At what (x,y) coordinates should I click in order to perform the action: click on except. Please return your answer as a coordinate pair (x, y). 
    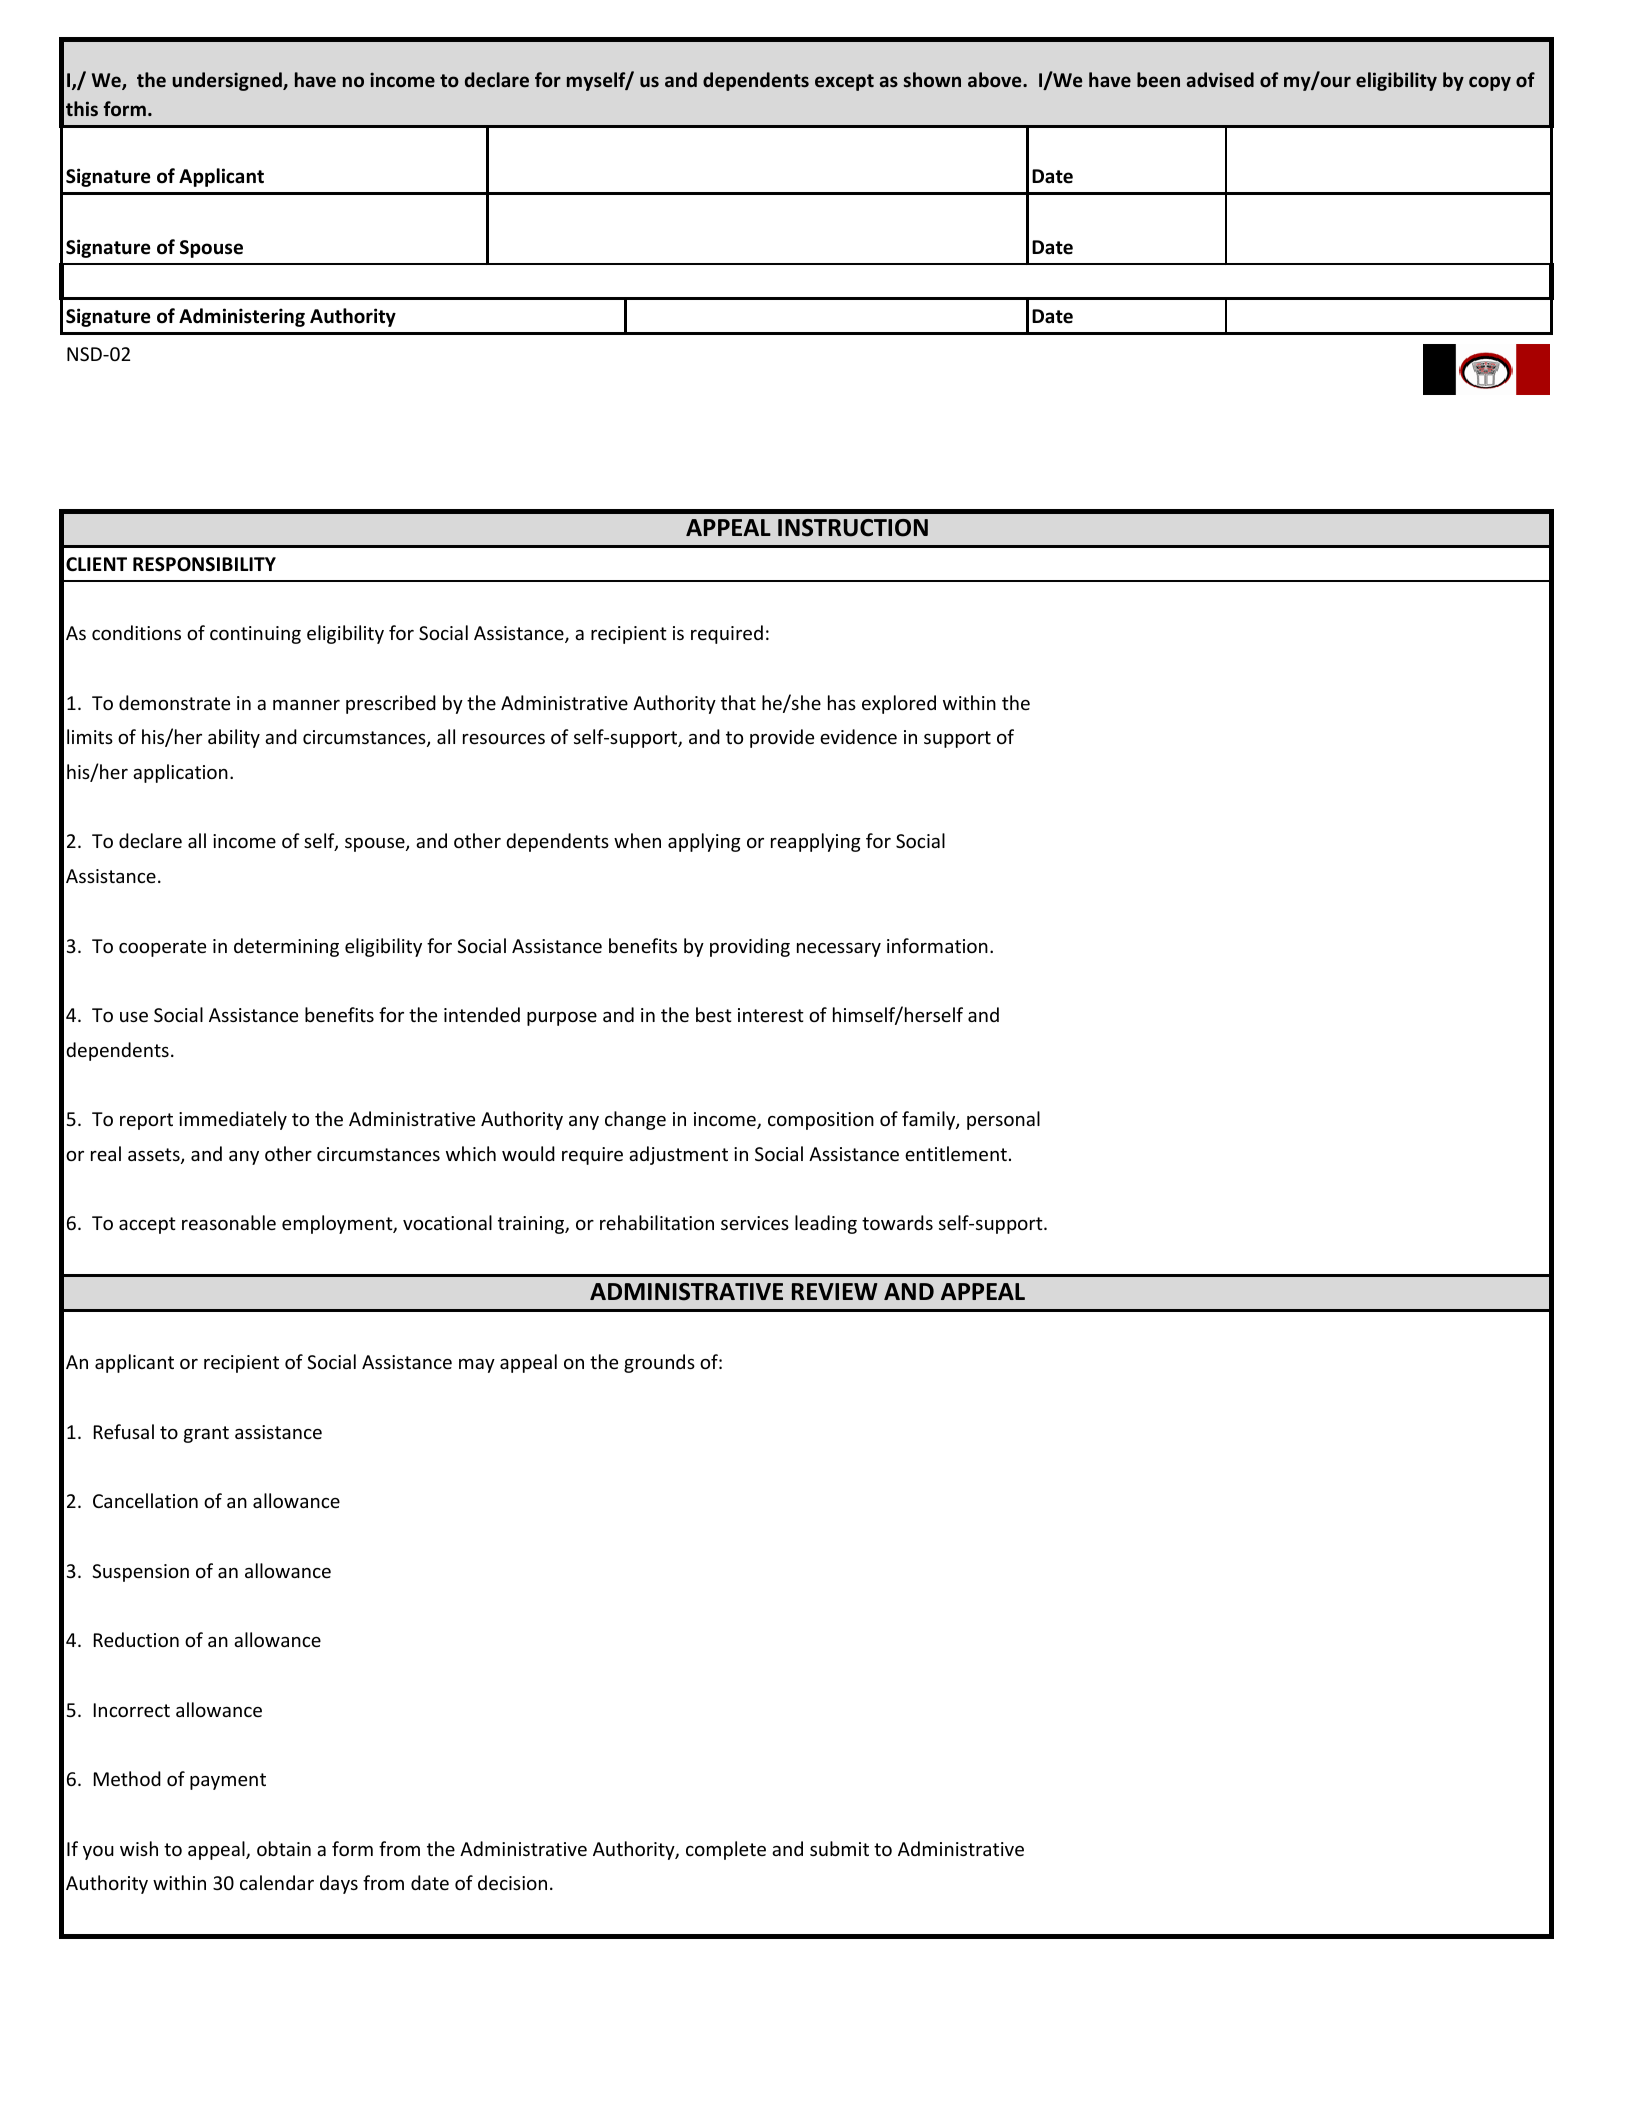
    Looking at the image, I should click on (844, 82).
